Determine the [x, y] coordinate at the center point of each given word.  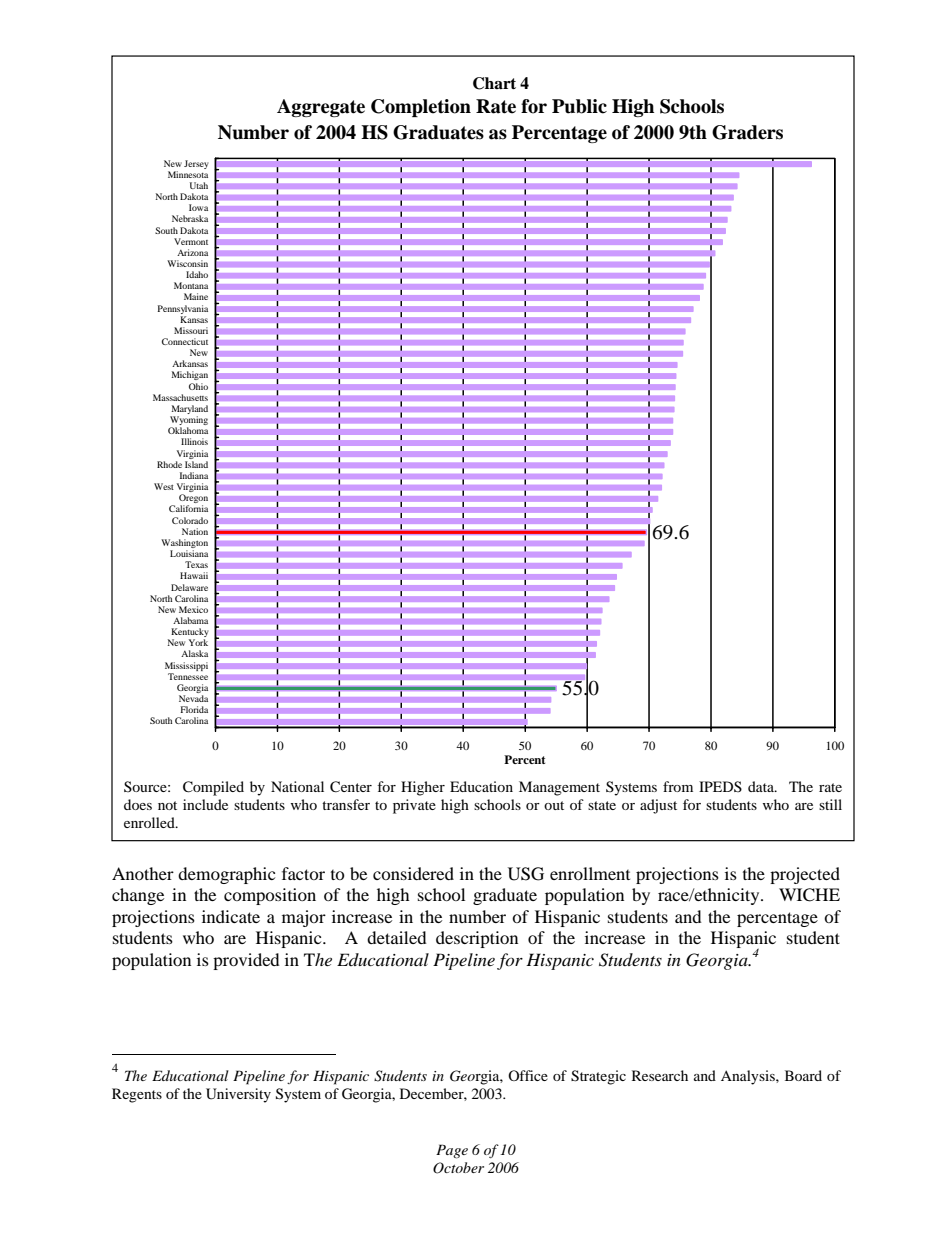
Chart [494, 83]
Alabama [190, 620]
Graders [747, 132]
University [238, 1095]
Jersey [196, 164]
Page [452, 1151]
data [762, 786]
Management [559, 788]
